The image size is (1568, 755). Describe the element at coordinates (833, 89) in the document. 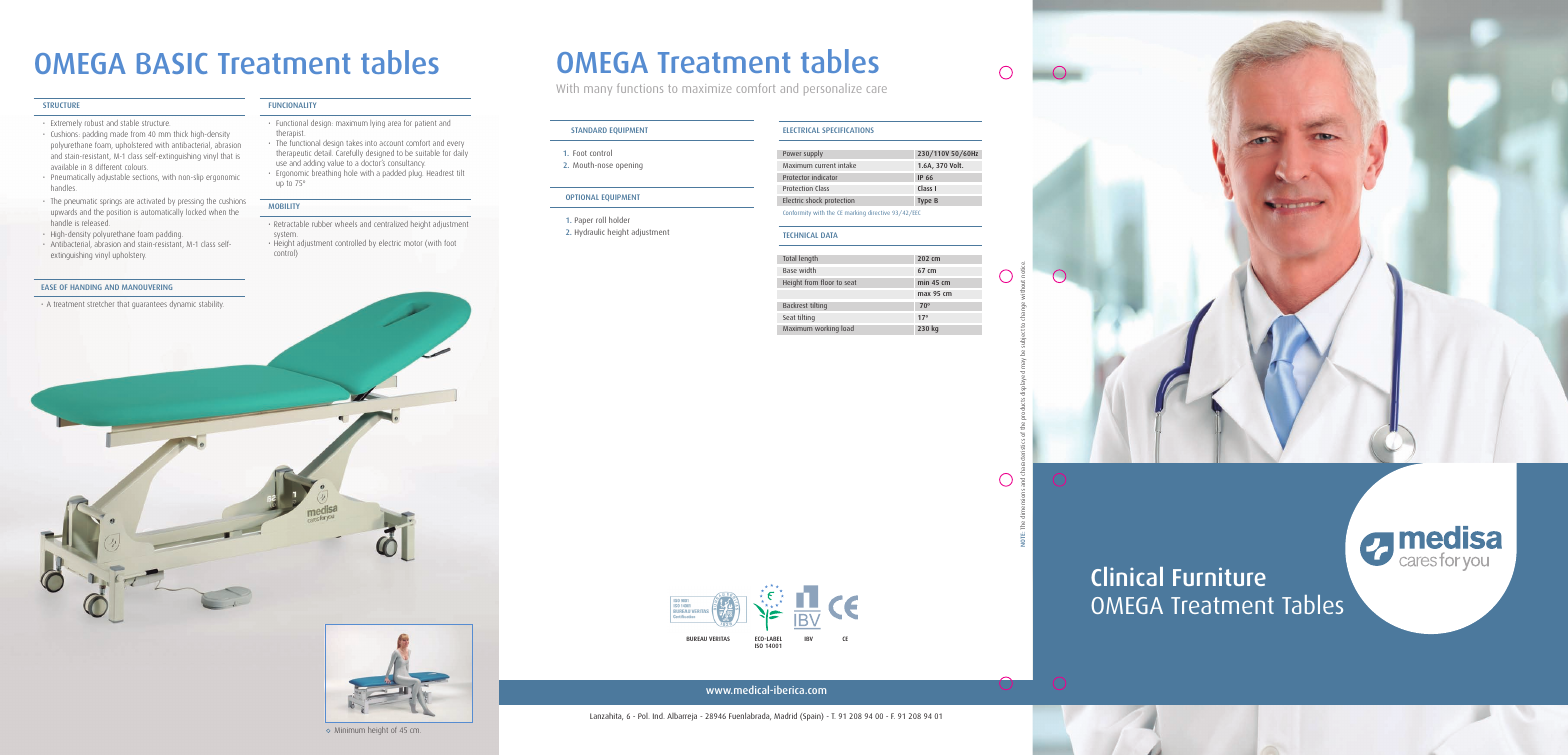

I see `personalize` at that location.
